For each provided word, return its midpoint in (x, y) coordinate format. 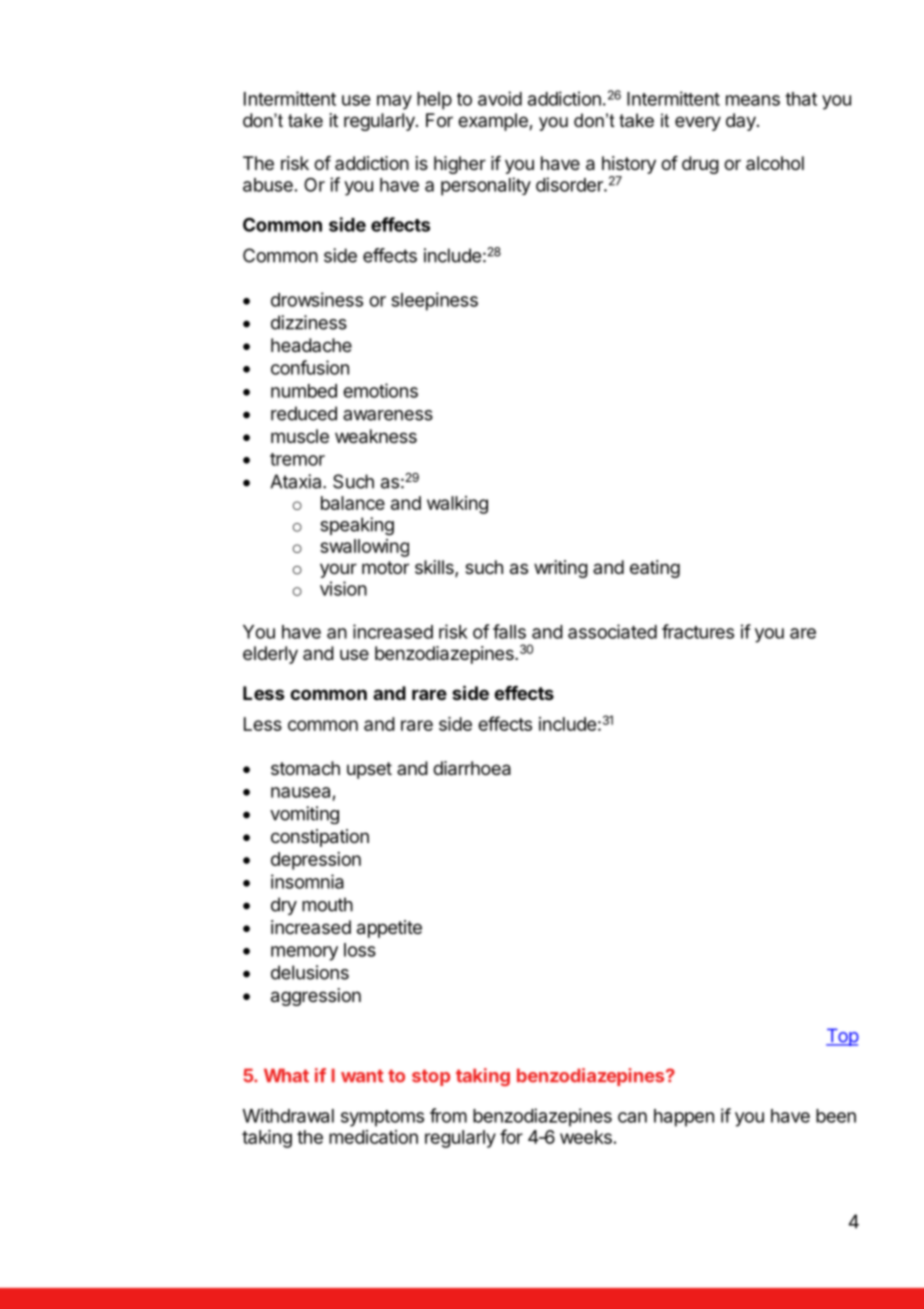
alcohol (775, 163)
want (362, 1076)
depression (316, 861)
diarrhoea (472, 768)
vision (343, 588)
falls (509, 631)
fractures (698, 631)
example (494, 122)
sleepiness (434, 301)
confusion (310, 367)
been (836, 1116)
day (741, 122)
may (394, 102)
